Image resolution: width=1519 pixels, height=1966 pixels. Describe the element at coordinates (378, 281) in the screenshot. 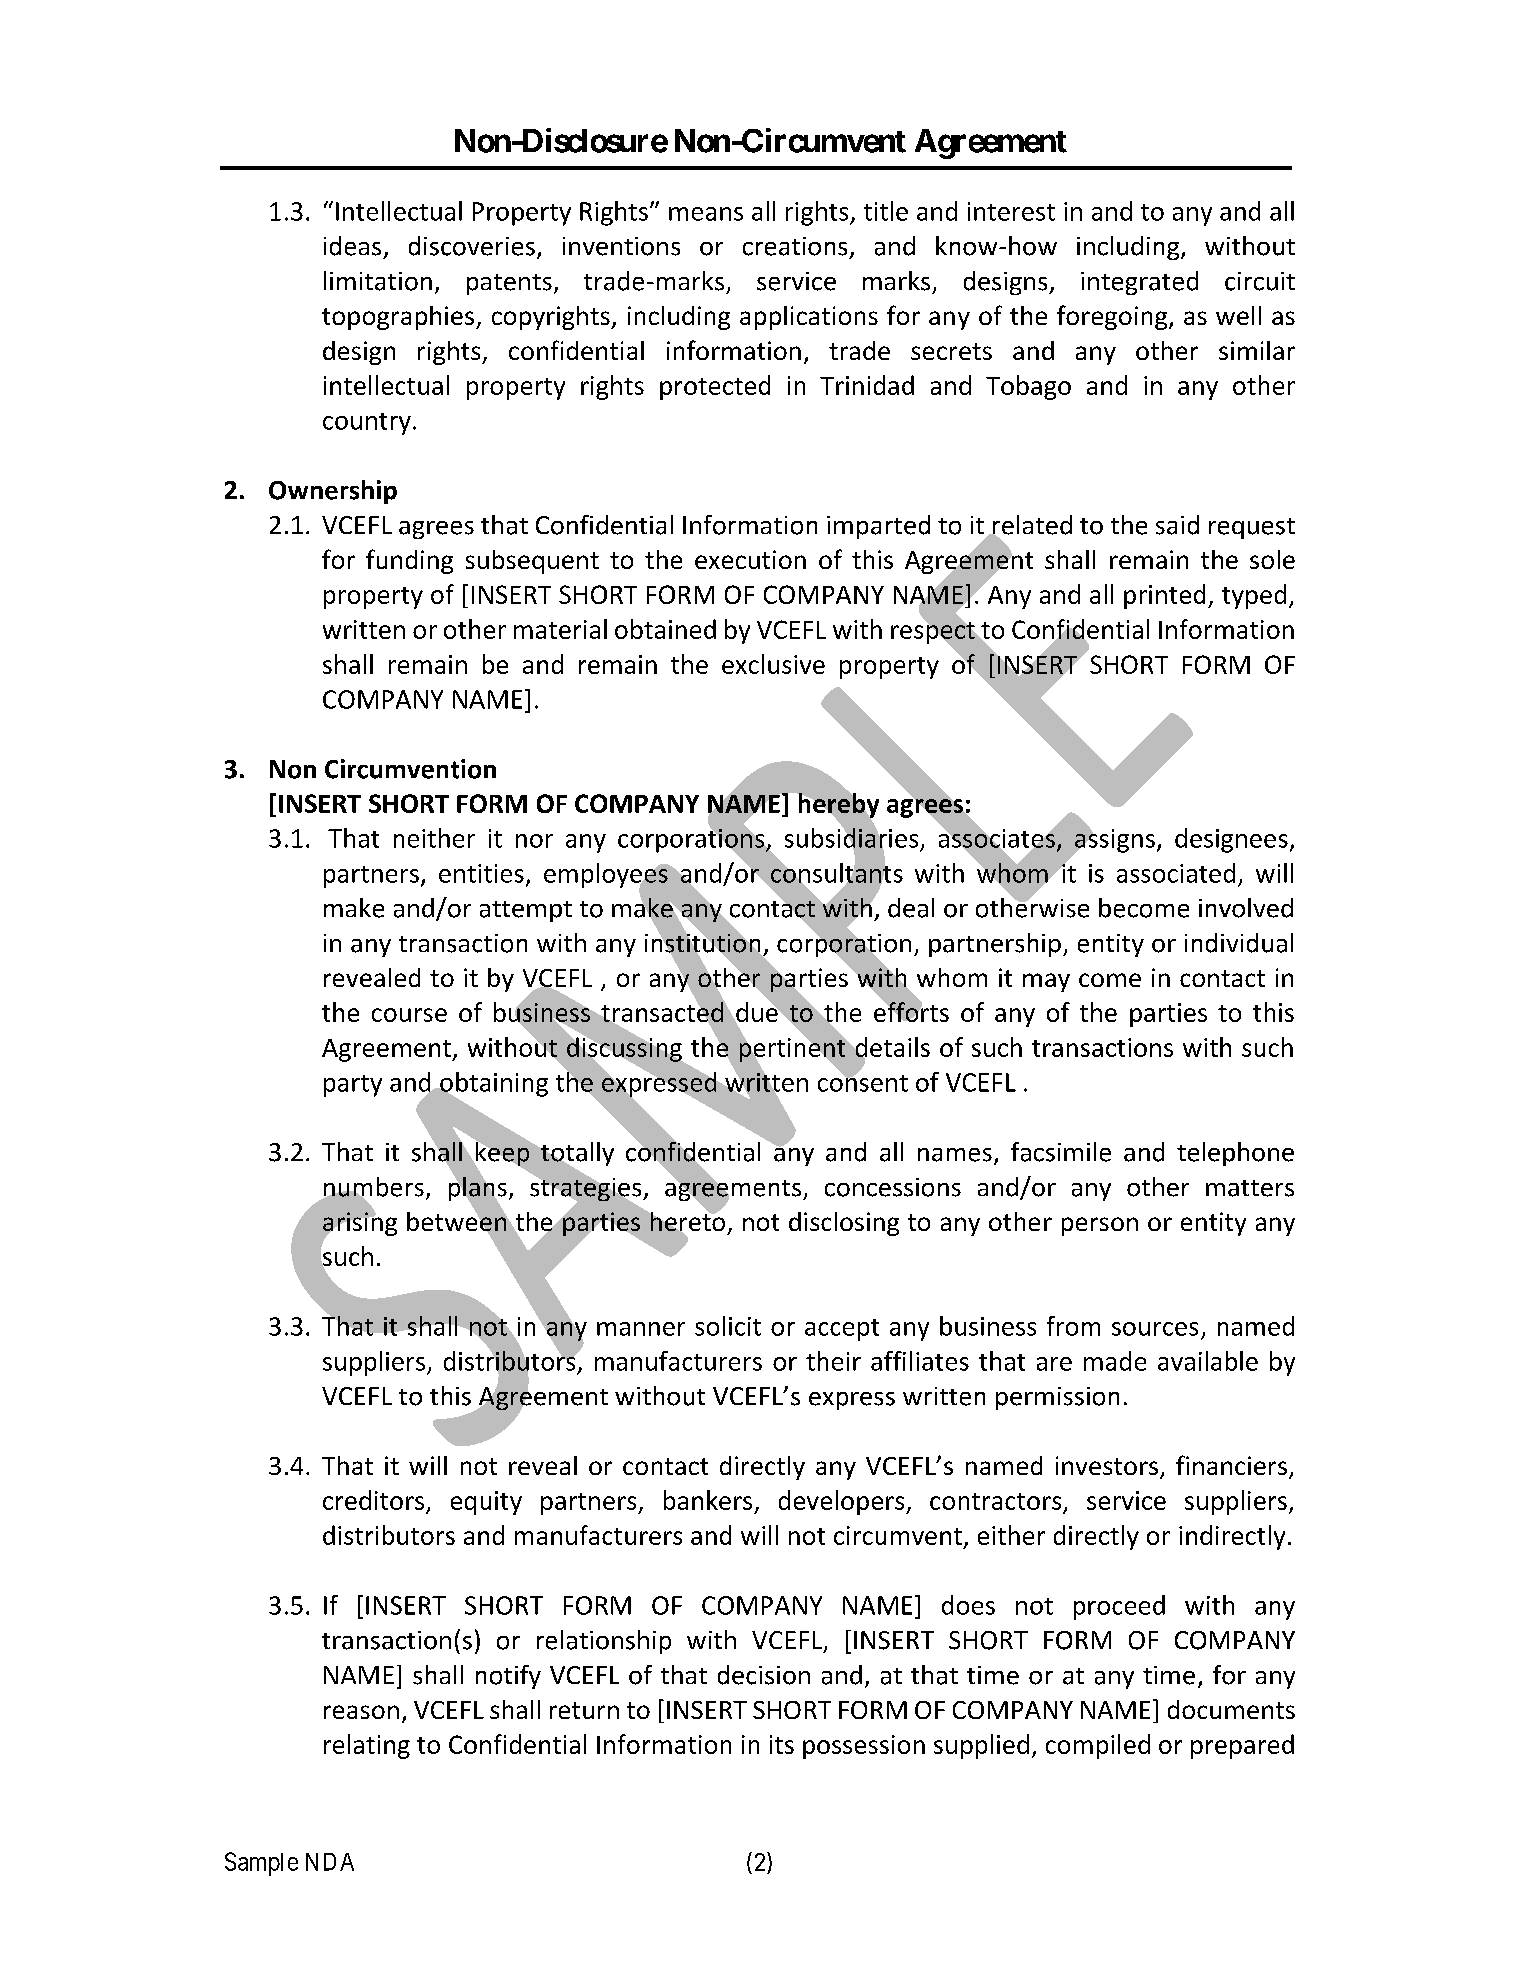

I see `limitation` at that location.
